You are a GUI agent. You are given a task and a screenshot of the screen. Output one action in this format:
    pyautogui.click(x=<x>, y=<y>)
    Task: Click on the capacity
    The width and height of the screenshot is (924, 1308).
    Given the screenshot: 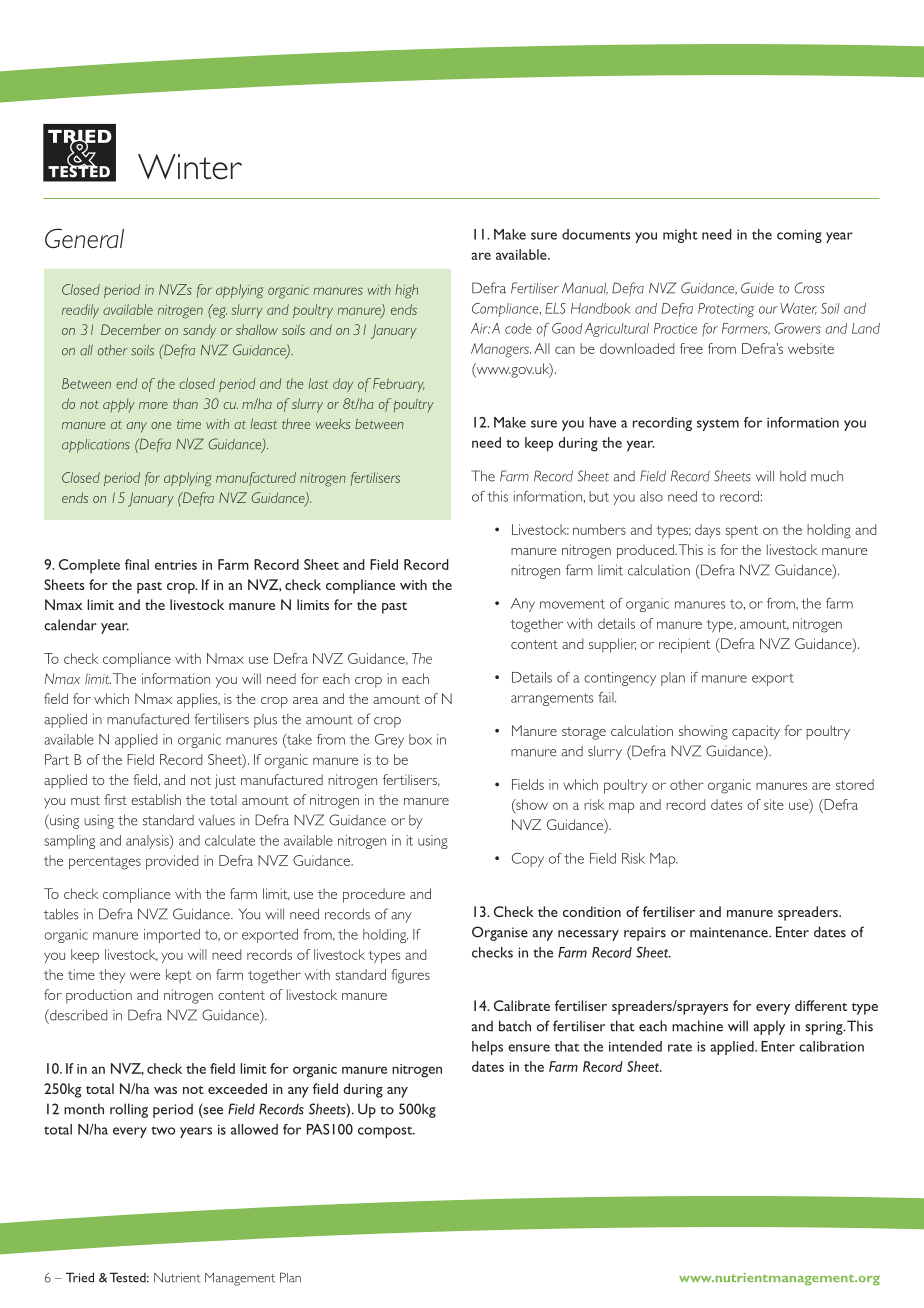 What is the action you would take?
    pyautogui.click(x=756, y=732)
